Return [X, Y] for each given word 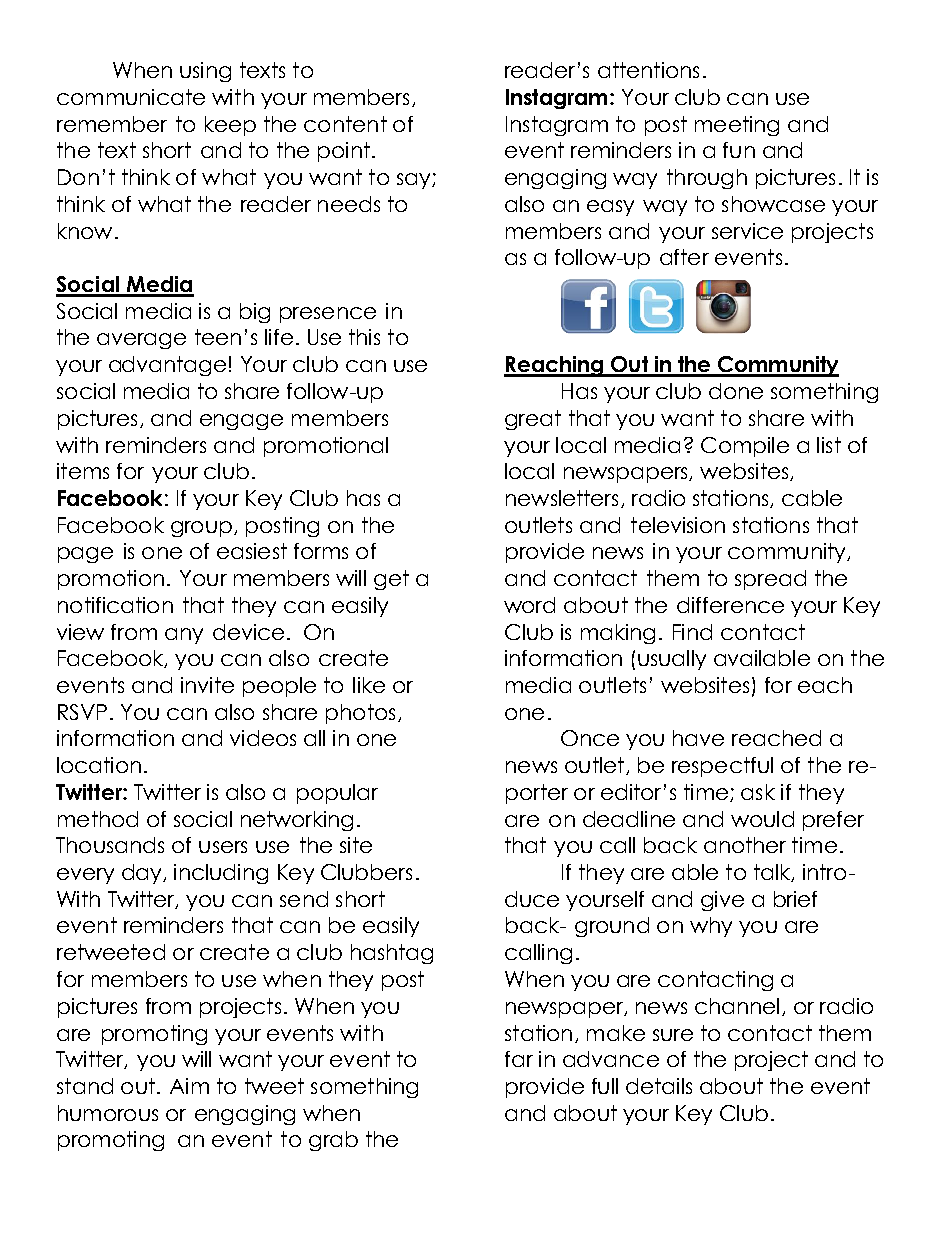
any [184, 636]
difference [730, 605]
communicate [131, 97]
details [659, 1086]
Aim [189, 1086]
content [345, 124]
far [519, 1059]
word [529, 605]
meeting [737, 126]
